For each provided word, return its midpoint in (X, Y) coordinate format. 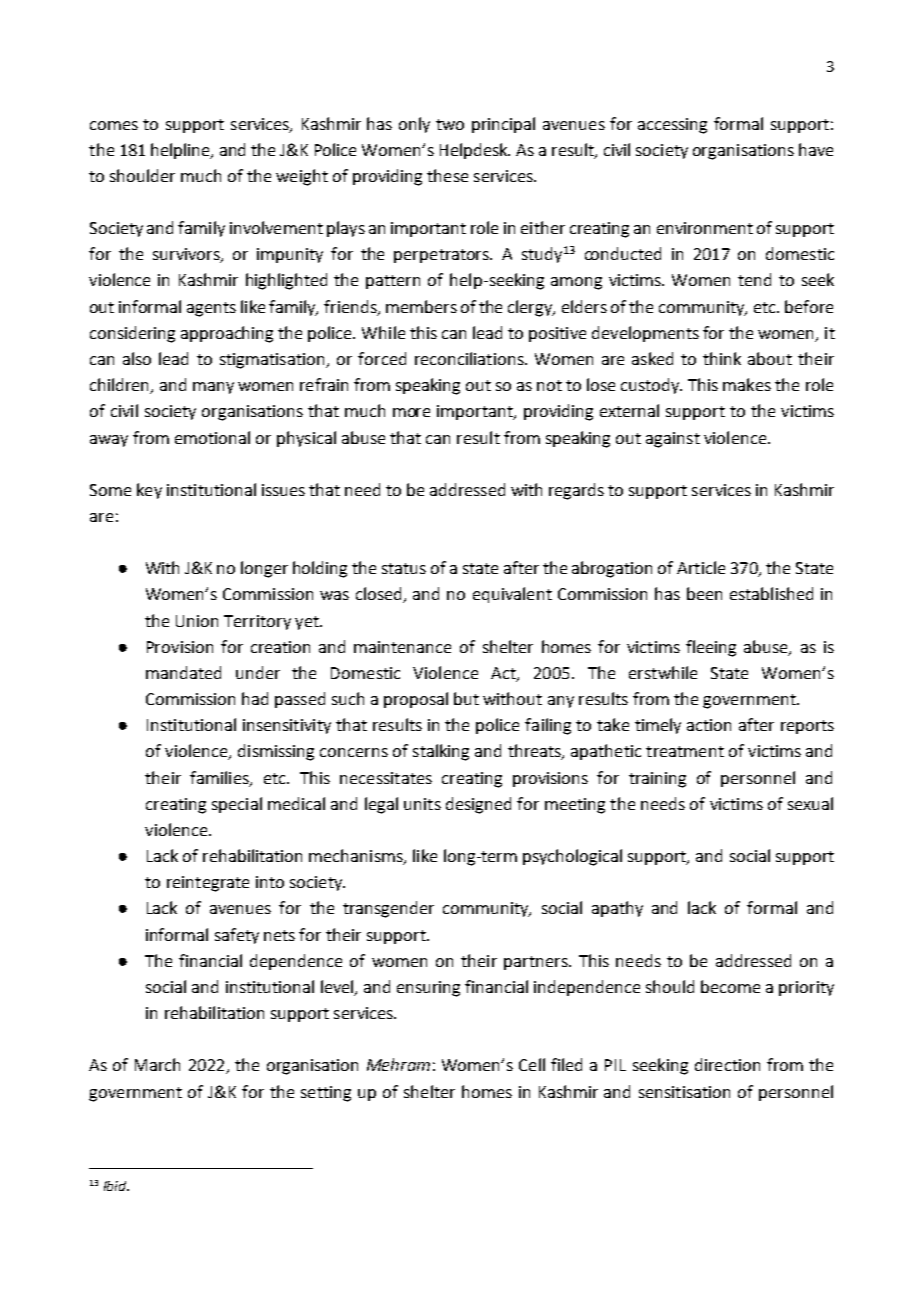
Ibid (116, 1186)
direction (727, 1064)
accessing (672, 126)
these (447, 175)
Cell (532, 1064)
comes (114, 125)
